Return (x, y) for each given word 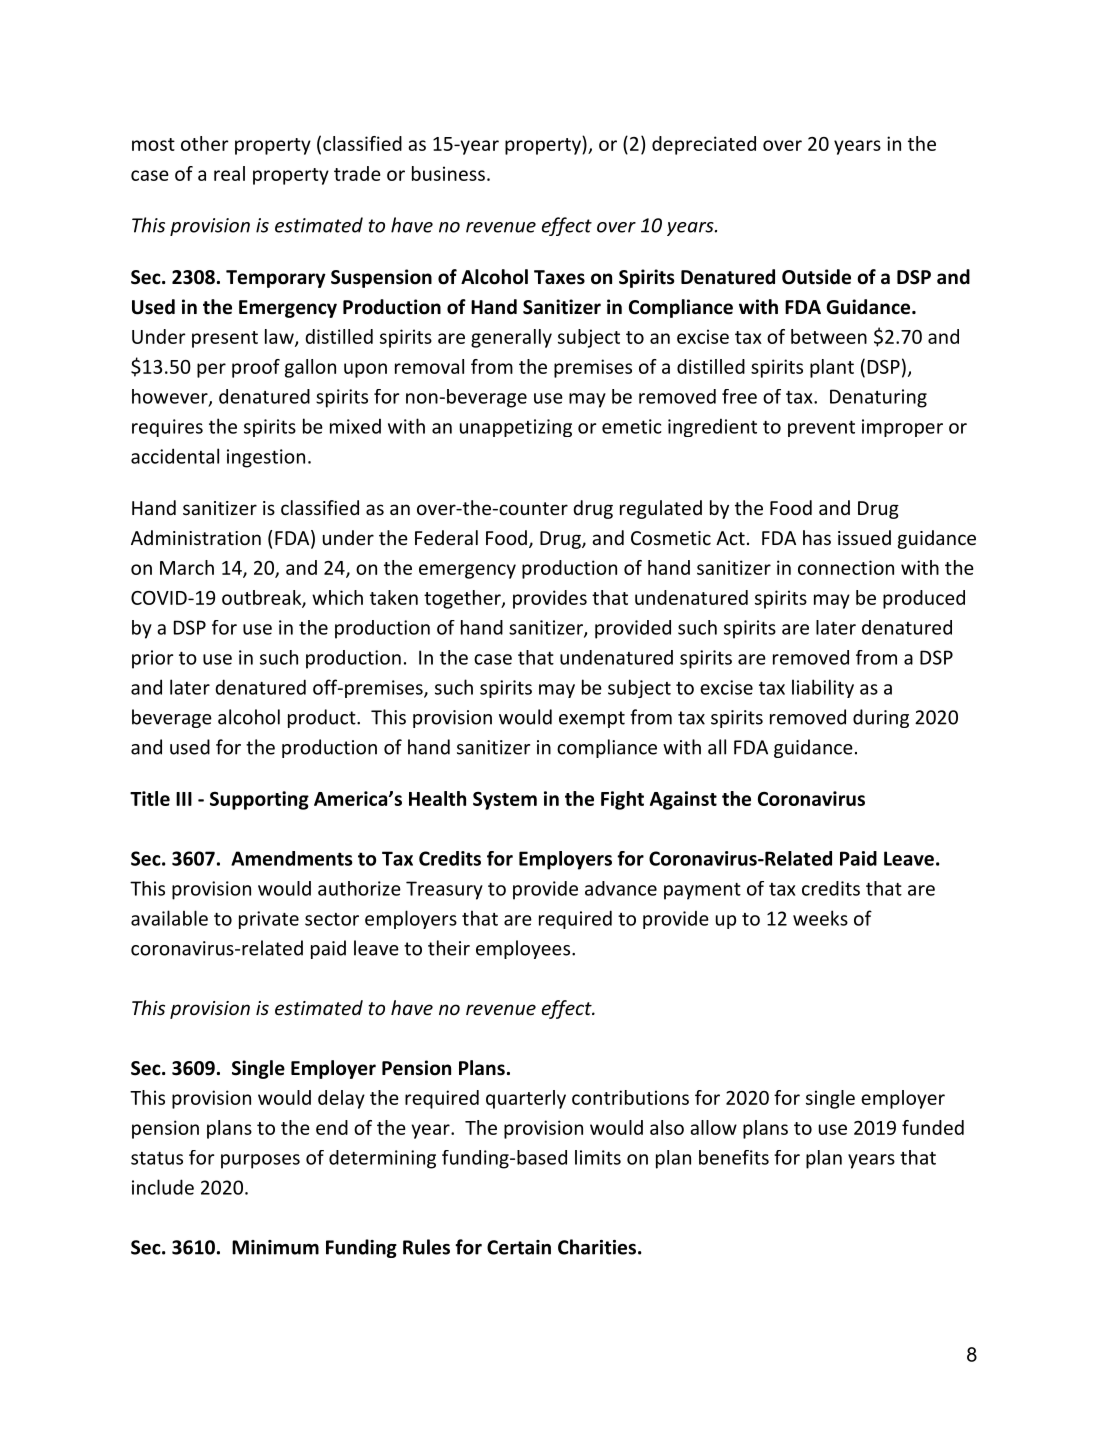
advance (621, 888)
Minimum (275, 1247)
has (817, 537)
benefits (734, 1157)
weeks (820, 918)
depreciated (704, 145)
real (229, 173)
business (448, 173)
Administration (196, 537)
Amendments (292, 858)
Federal (446, 537)
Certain (519, 1247)
